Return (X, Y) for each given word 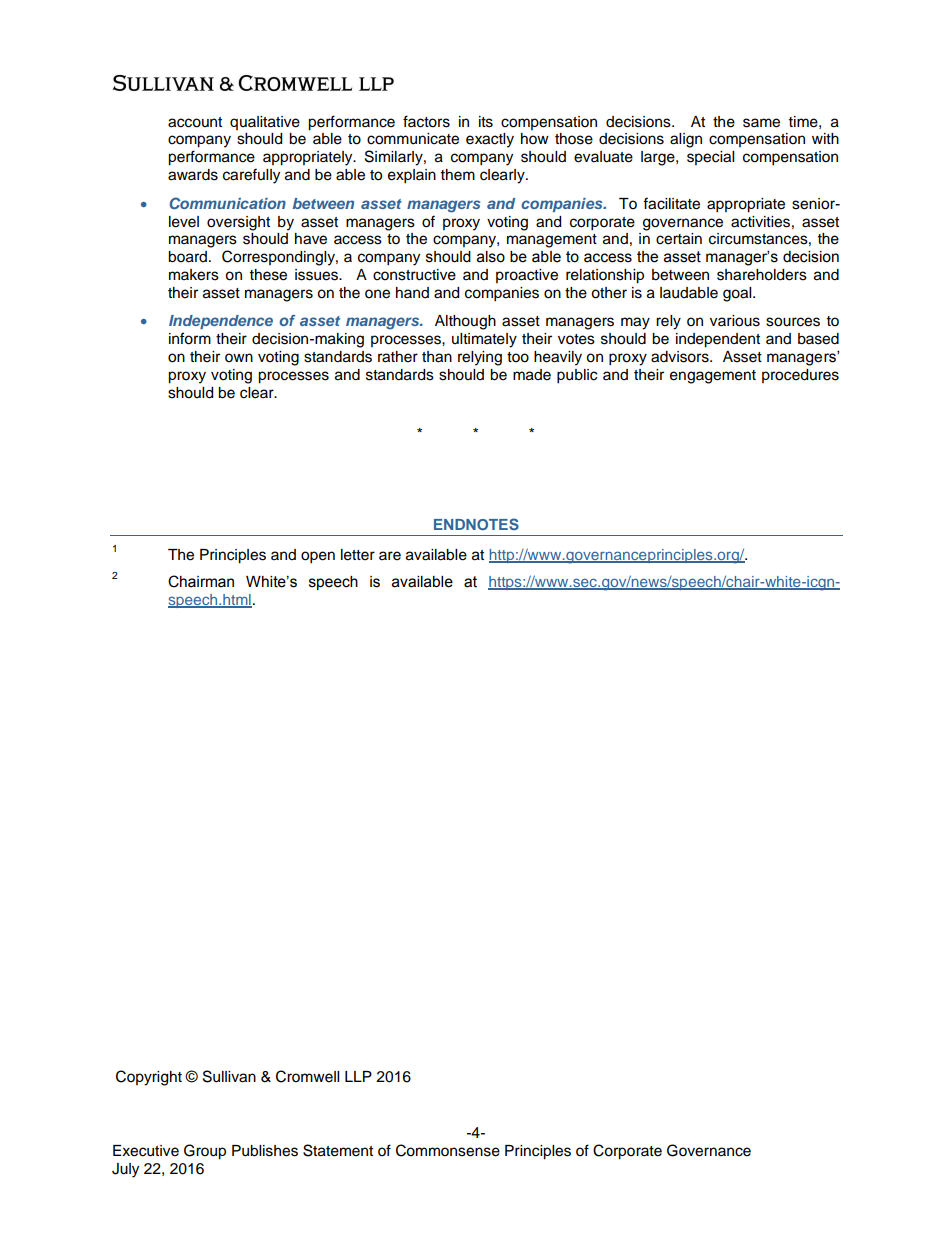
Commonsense (448, 1150)
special (710, 158)
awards (193, 175)
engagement (713, 377)
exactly (490, 140)
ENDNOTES (476, 524)
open (318, 557)
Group (205, 1152)
